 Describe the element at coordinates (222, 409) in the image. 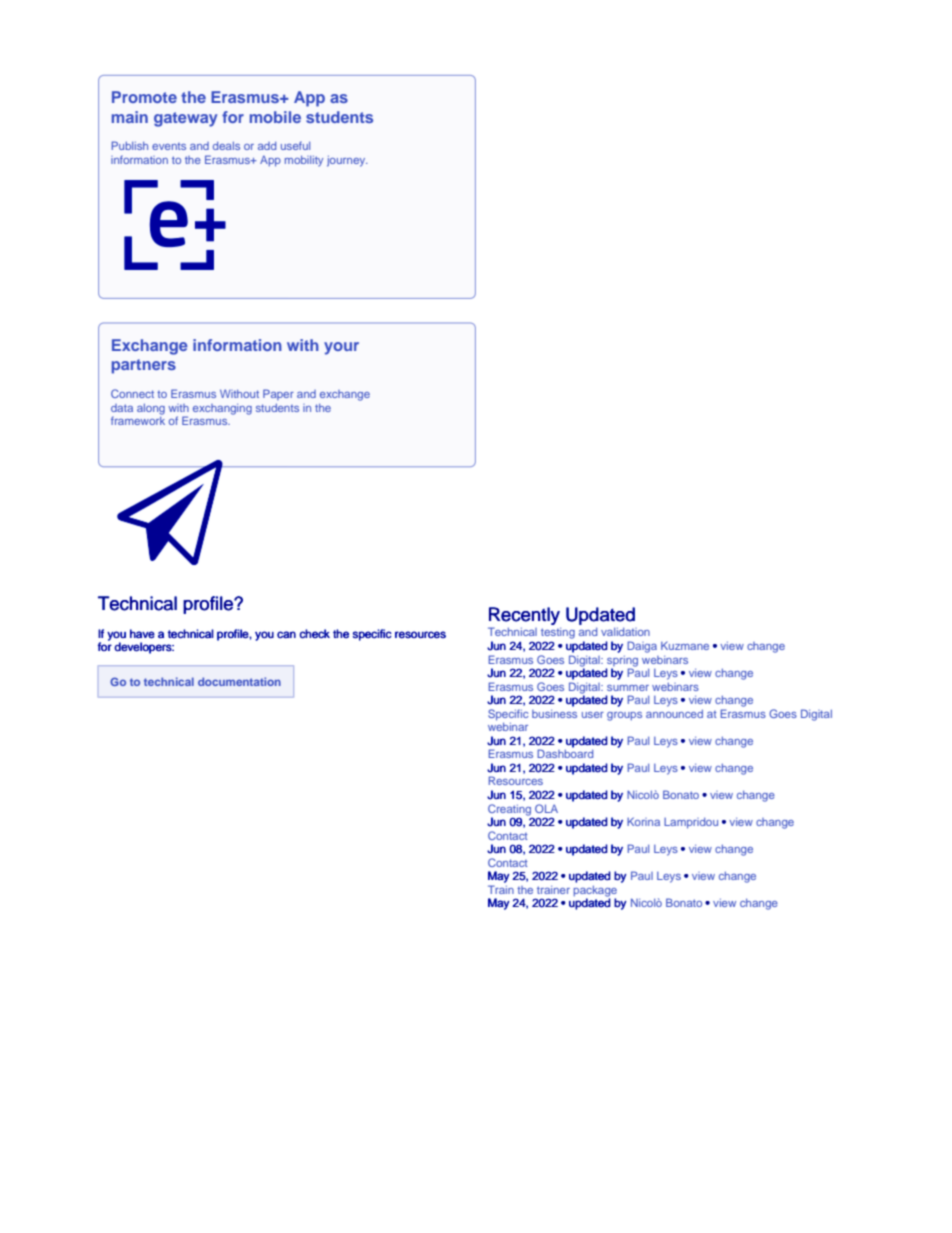

I see `exchanging` at that location.
